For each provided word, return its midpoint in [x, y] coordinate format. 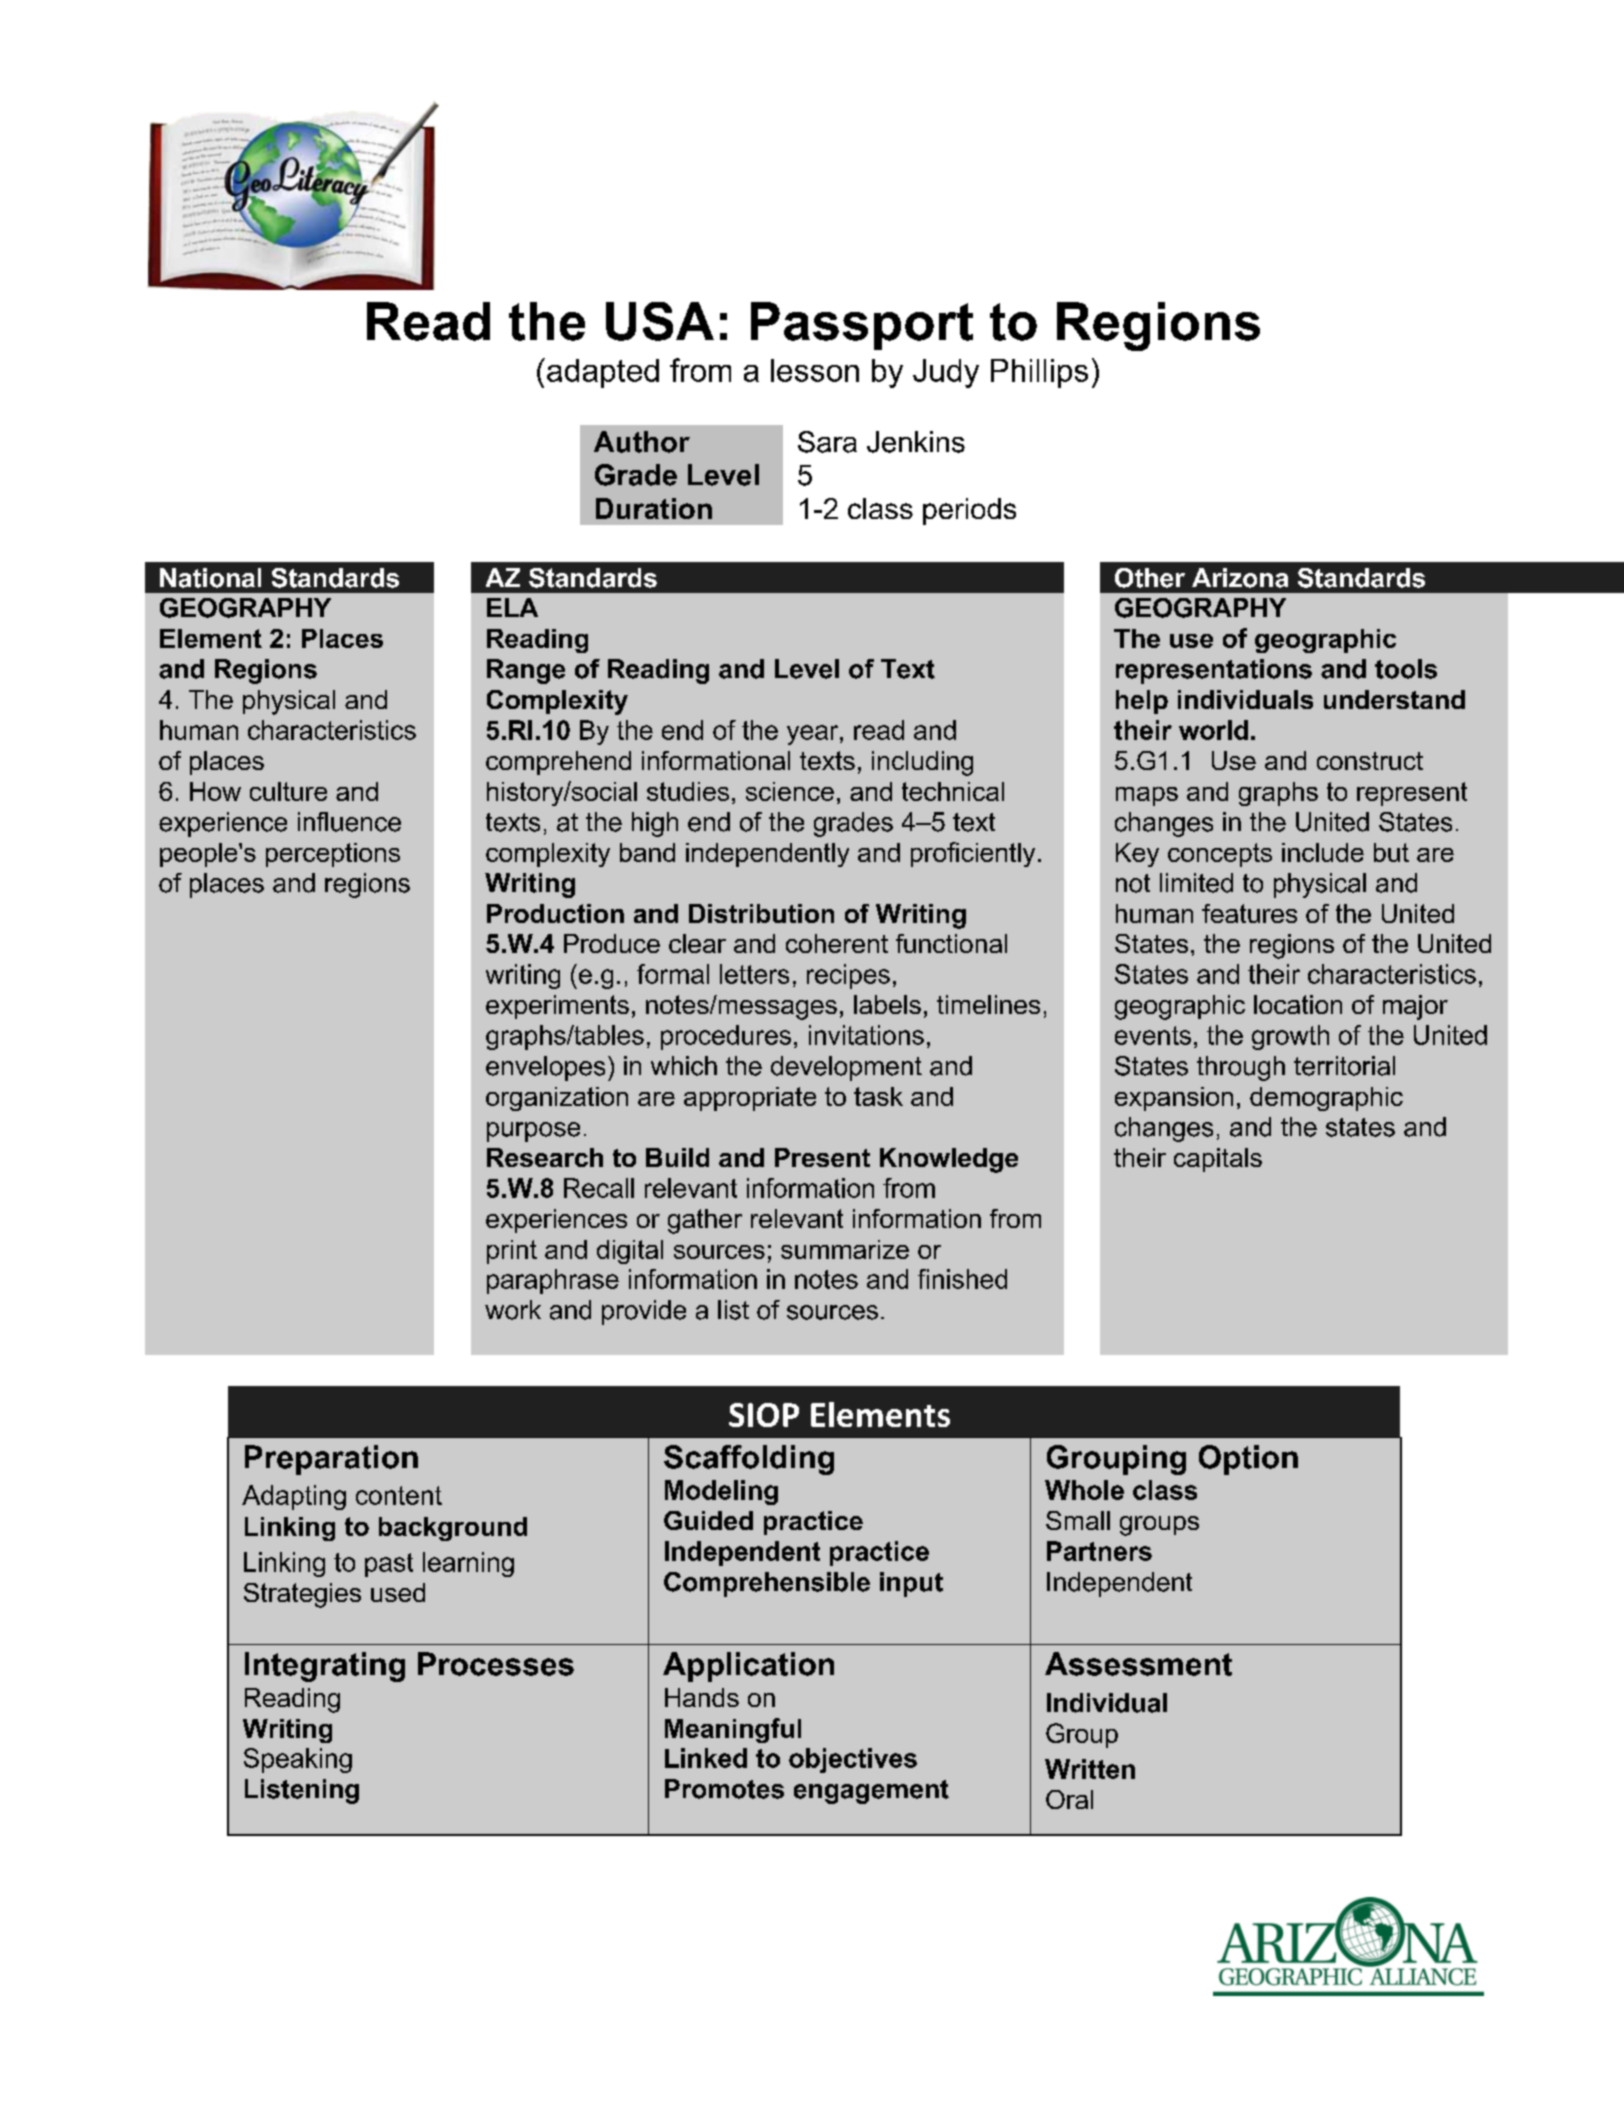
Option [1248, 1460]
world [1213, 730]
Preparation [331, 1460]
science [790, 791]
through [1241, 1068]
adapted [603, 373]
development [846, 1068]
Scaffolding [749, 1460]
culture [288, 791]
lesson [815, 370]
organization [557, 1099]
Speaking [298, 1760]
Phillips [1039, 373]
